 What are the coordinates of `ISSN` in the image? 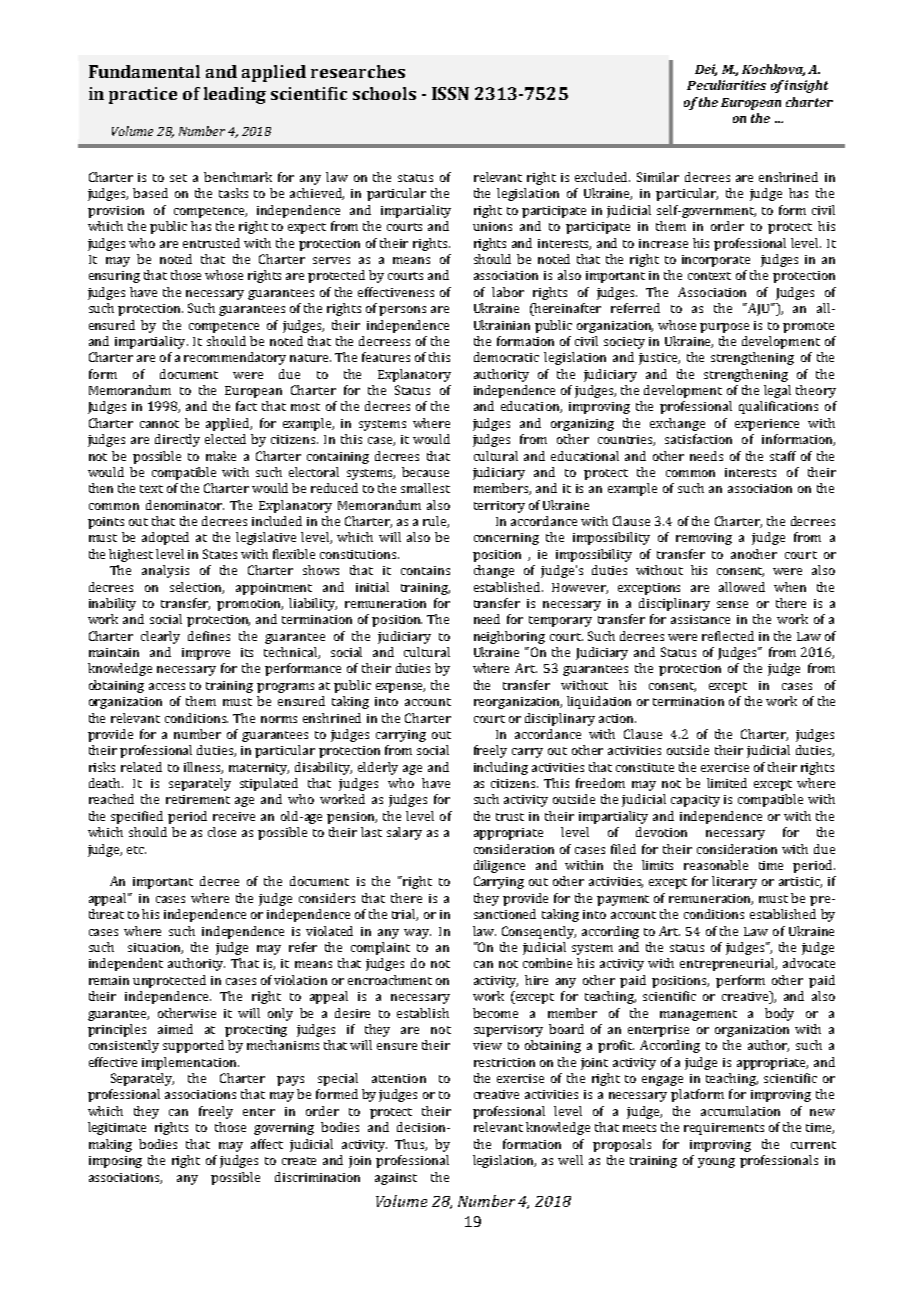 It's located at (450, 93).
